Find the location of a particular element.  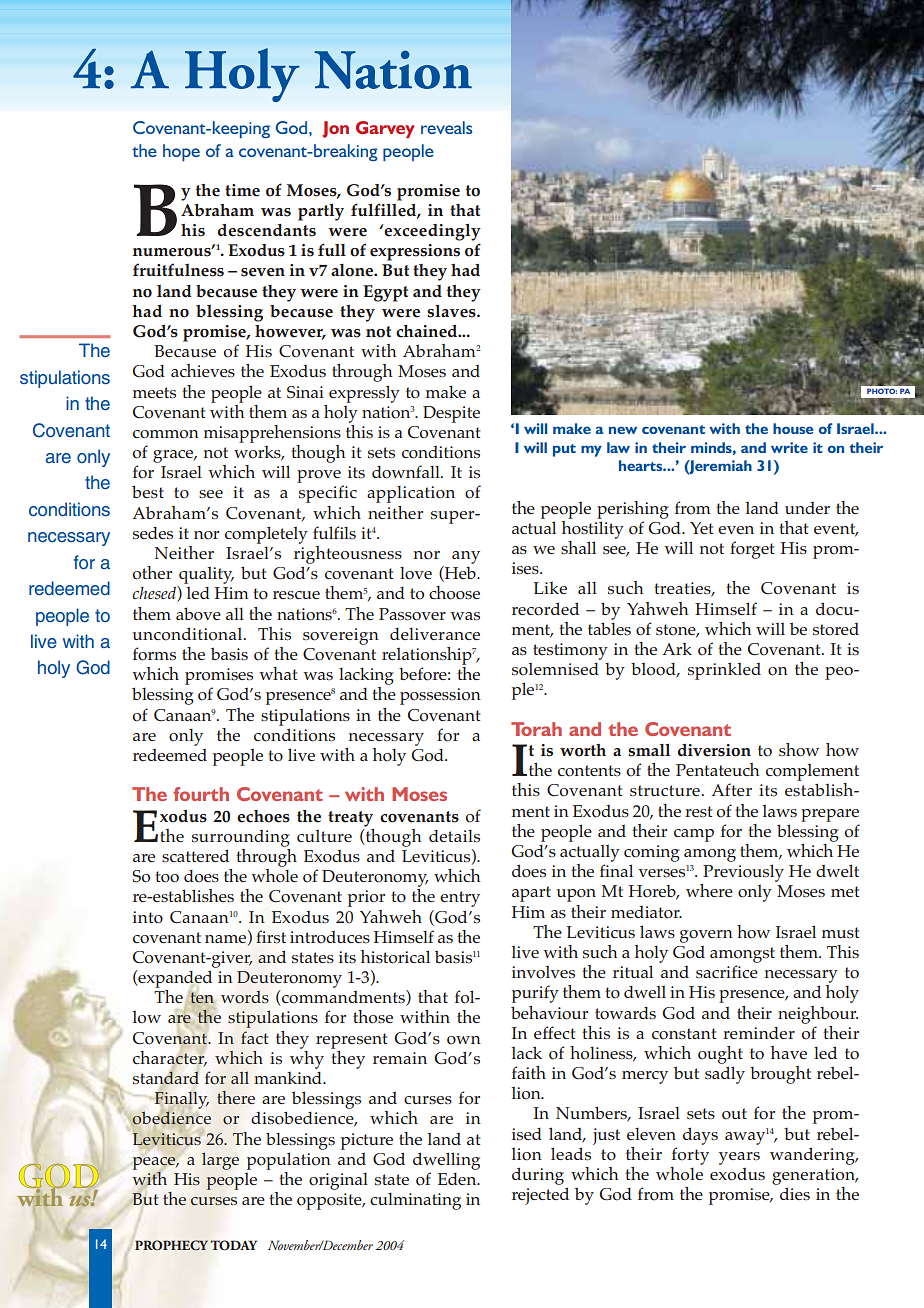

TODAY is located at coordinates (233, 1245).
